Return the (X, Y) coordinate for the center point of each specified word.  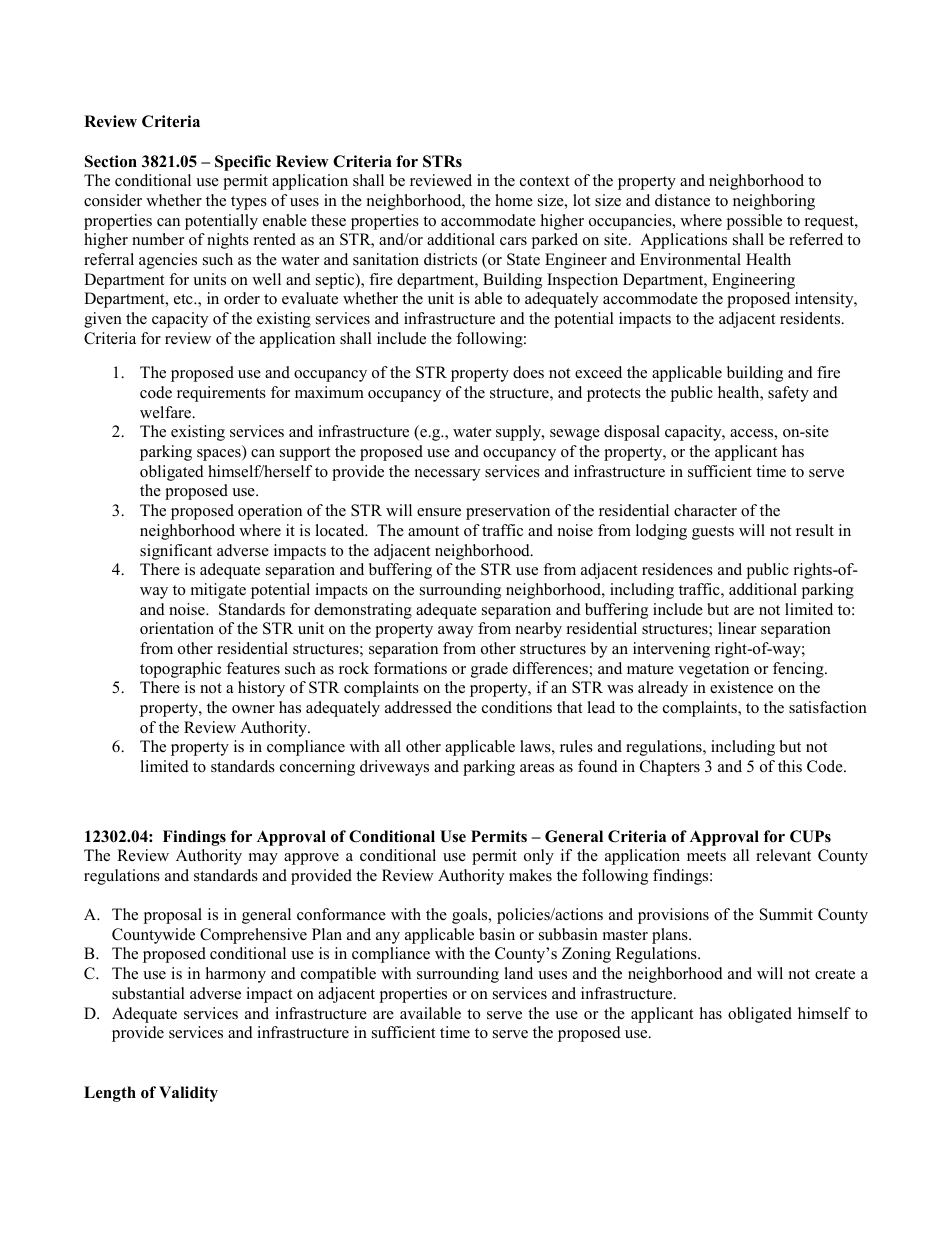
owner (253, 709)
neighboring (774, 202)
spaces (220, 455)
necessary (447, 475)
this (790, 766)
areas (537, 768)
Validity (188, 1094)
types (249, 203)
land (518, 973)
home (514, 200)
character (705, 510)
